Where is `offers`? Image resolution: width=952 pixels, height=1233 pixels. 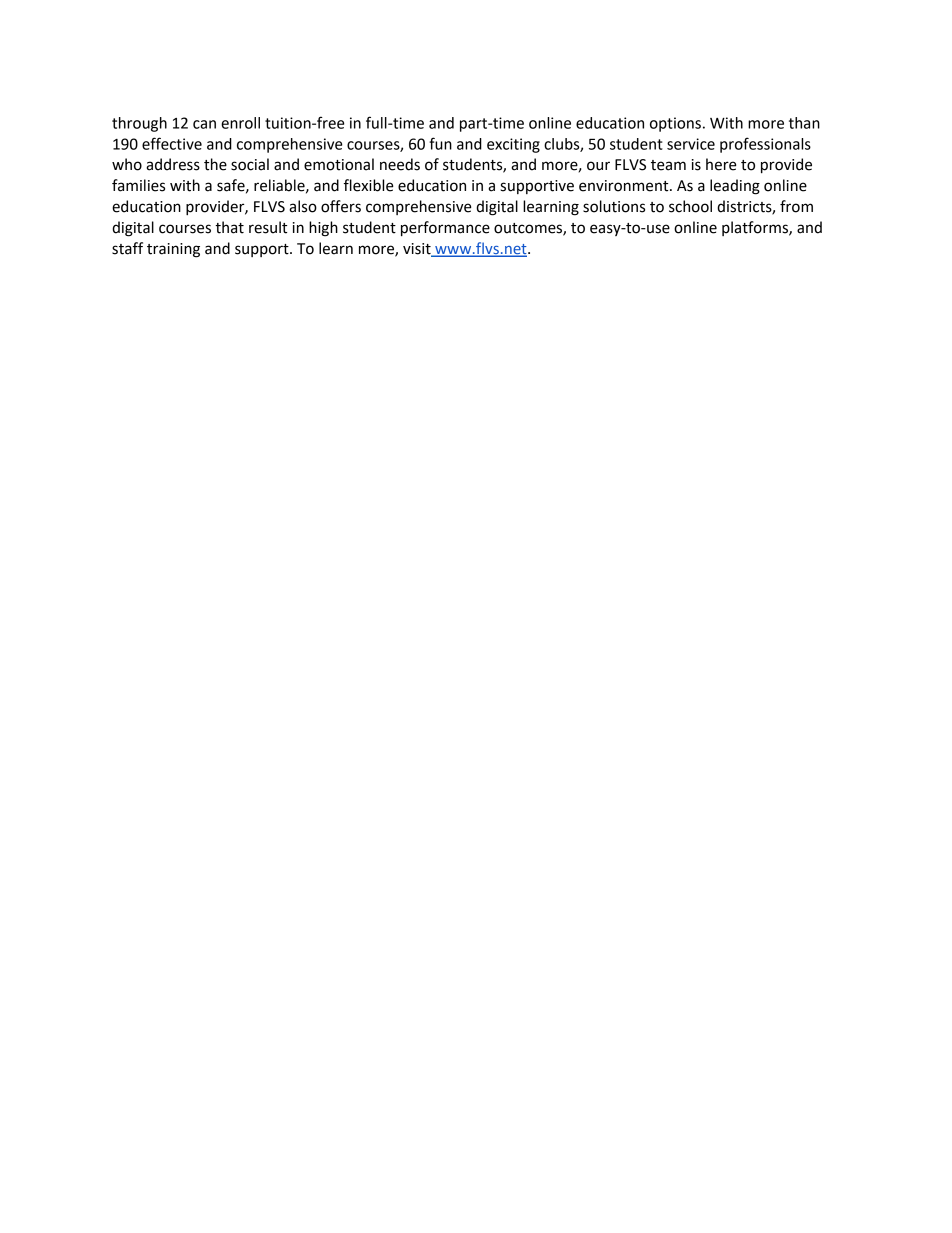 offers is located at coordinates (341, 206).
